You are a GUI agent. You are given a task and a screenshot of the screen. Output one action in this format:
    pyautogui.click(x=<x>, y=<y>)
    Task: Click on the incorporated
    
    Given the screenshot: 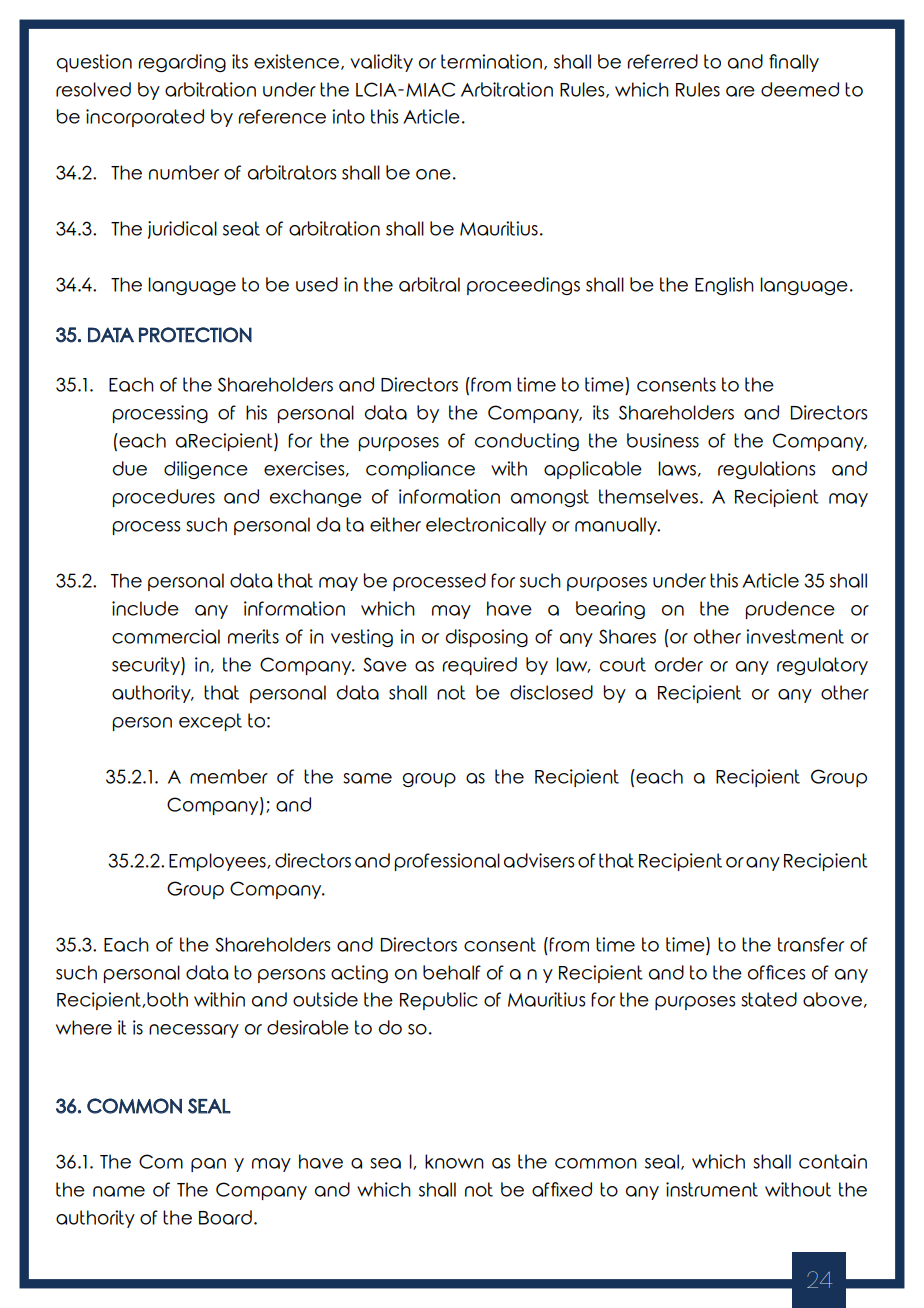 What is the action you would take?
    pyautogui.click(x=145, y=118)
